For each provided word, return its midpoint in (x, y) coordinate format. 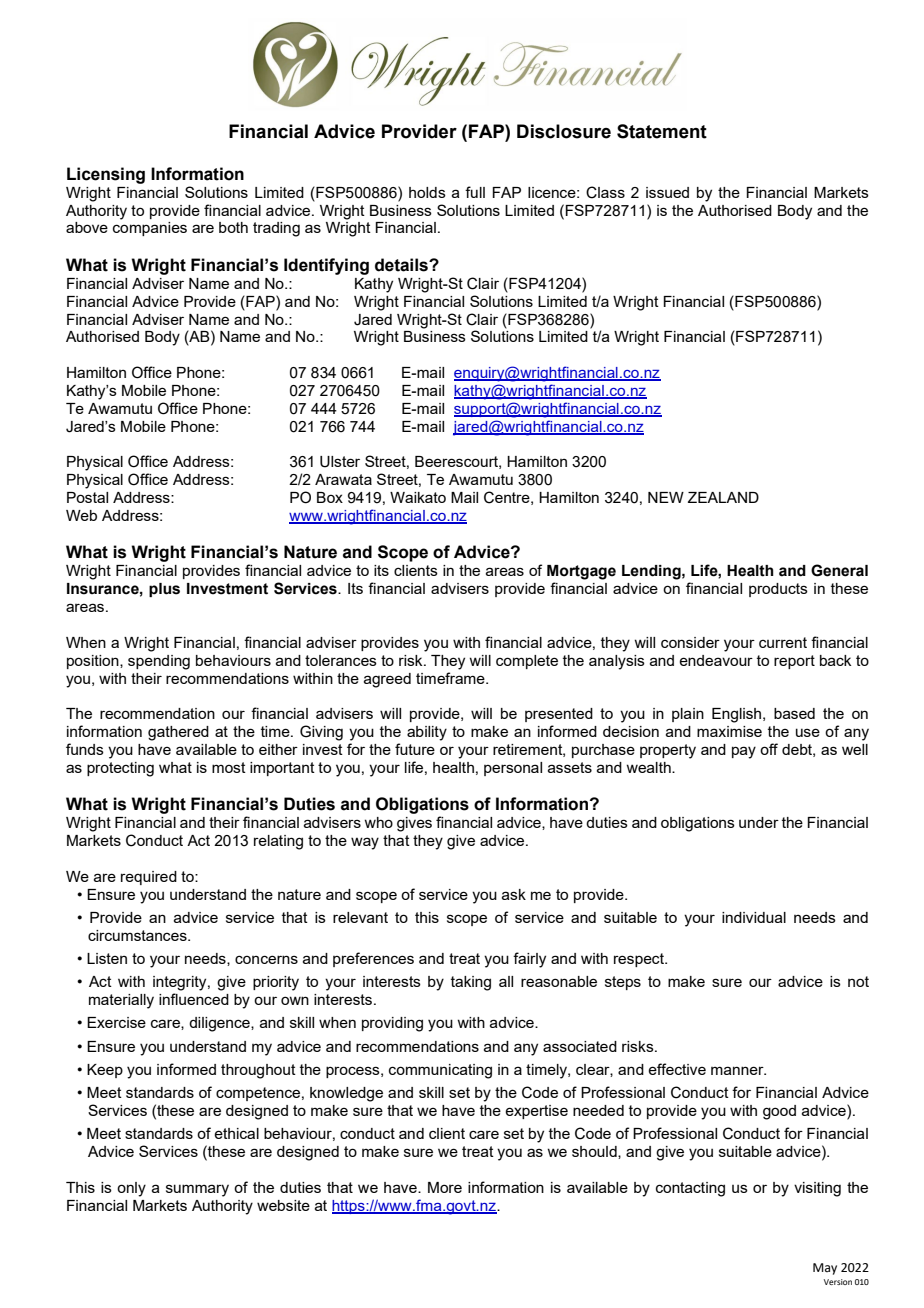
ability (427, 733)
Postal (87, 497)
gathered (178, 733)
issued (667, 192)
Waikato (418, 497)
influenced (194, 999)
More (445, 1187)
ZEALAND (723, 497)
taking (471, 983)
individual (754, 917)
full (475, 192)
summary (197, 1190)
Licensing (106, 175)
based (794, 713)
